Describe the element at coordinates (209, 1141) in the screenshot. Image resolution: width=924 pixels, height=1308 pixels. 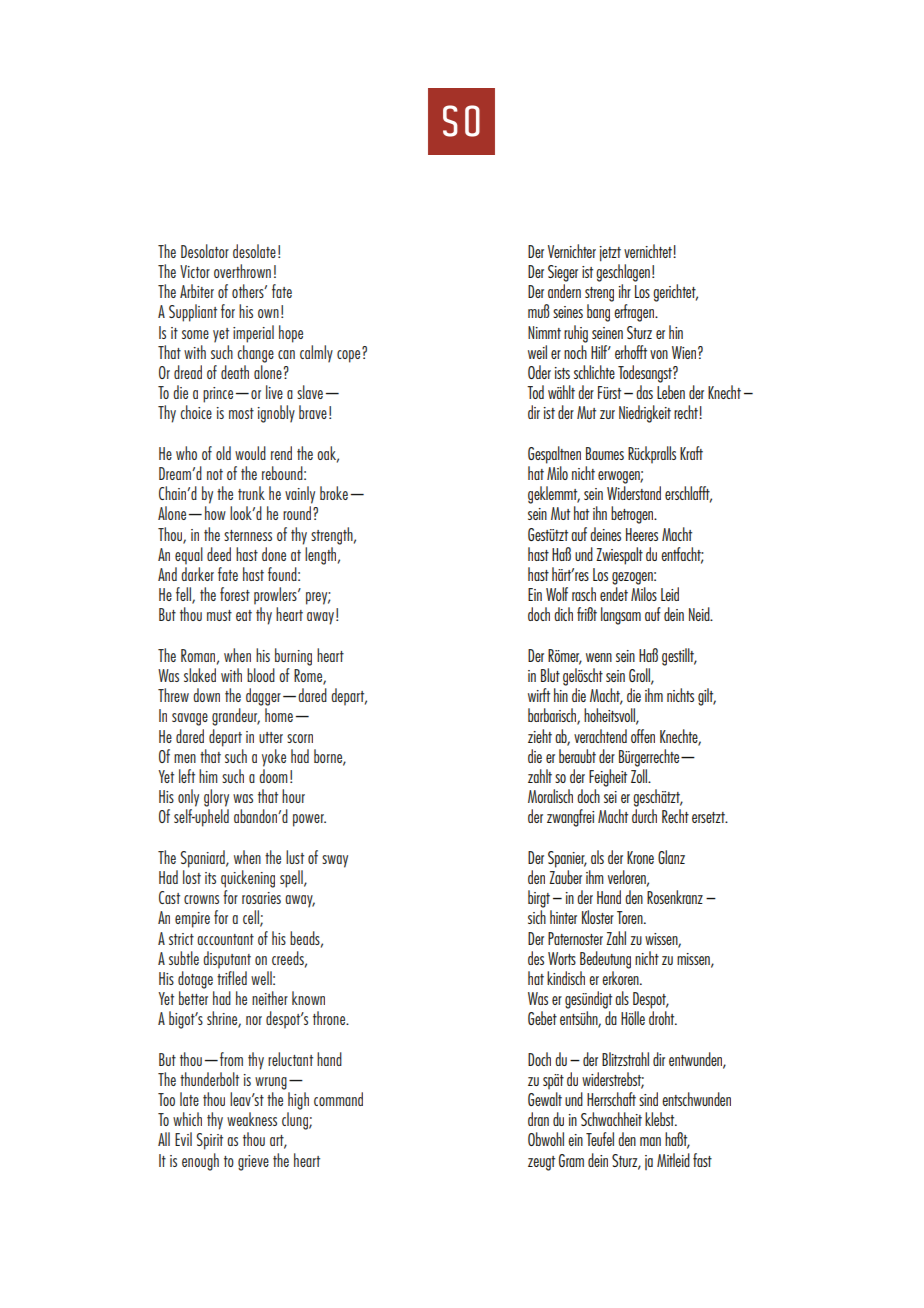
I see `Spirit` at that location.
